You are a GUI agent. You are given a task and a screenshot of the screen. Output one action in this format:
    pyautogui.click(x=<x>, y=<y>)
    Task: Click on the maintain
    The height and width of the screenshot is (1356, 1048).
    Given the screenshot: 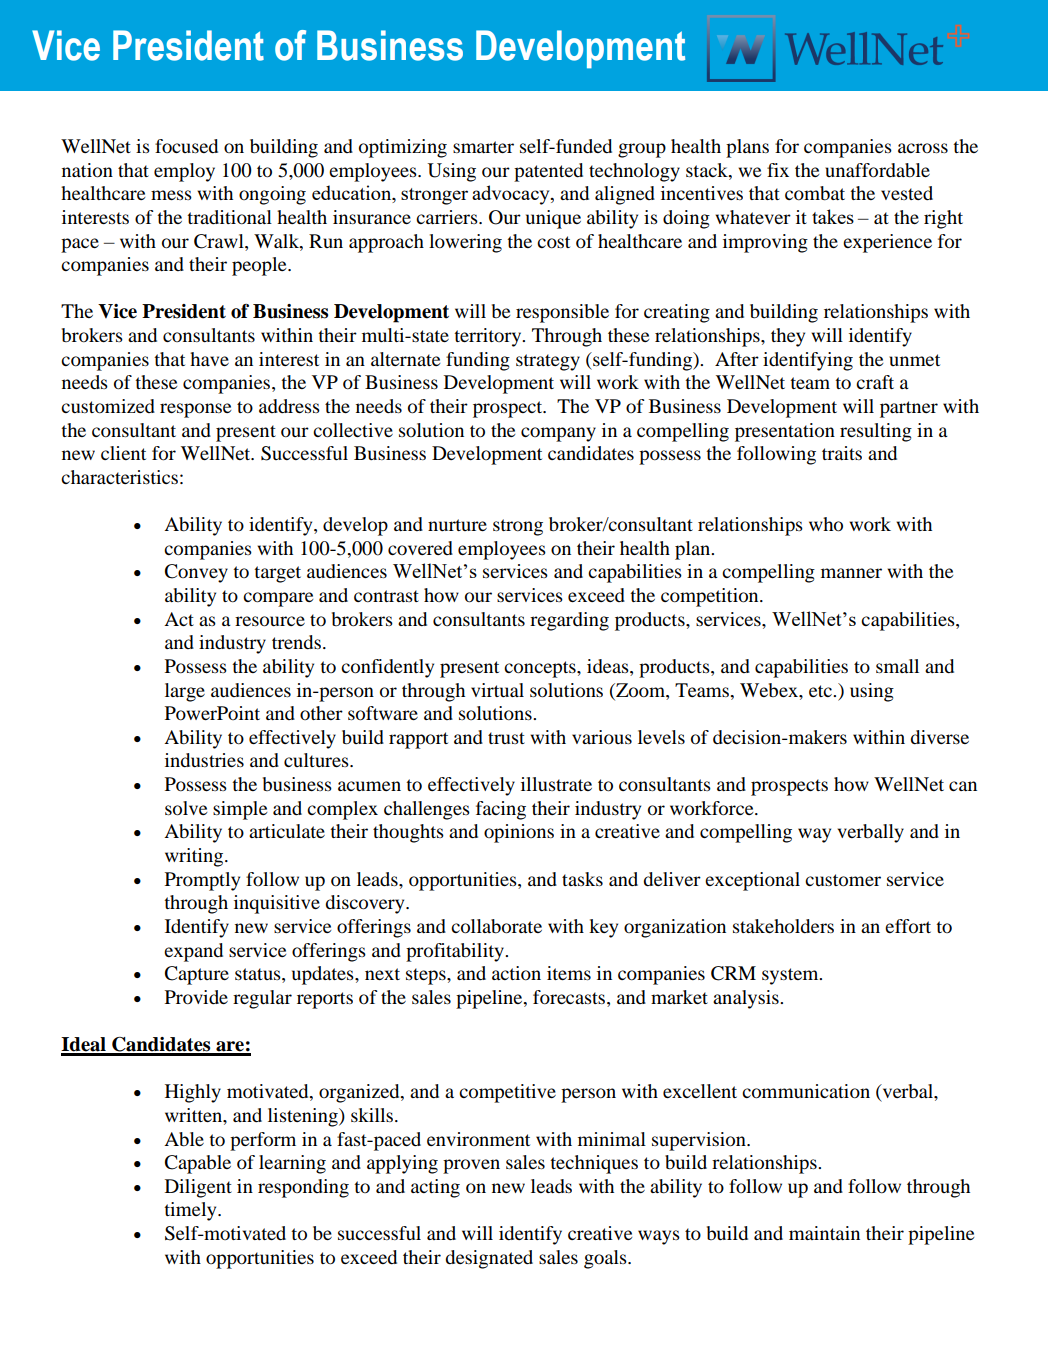 What is the action you would take?
    pyautogui.click(x=824, y=1233)
